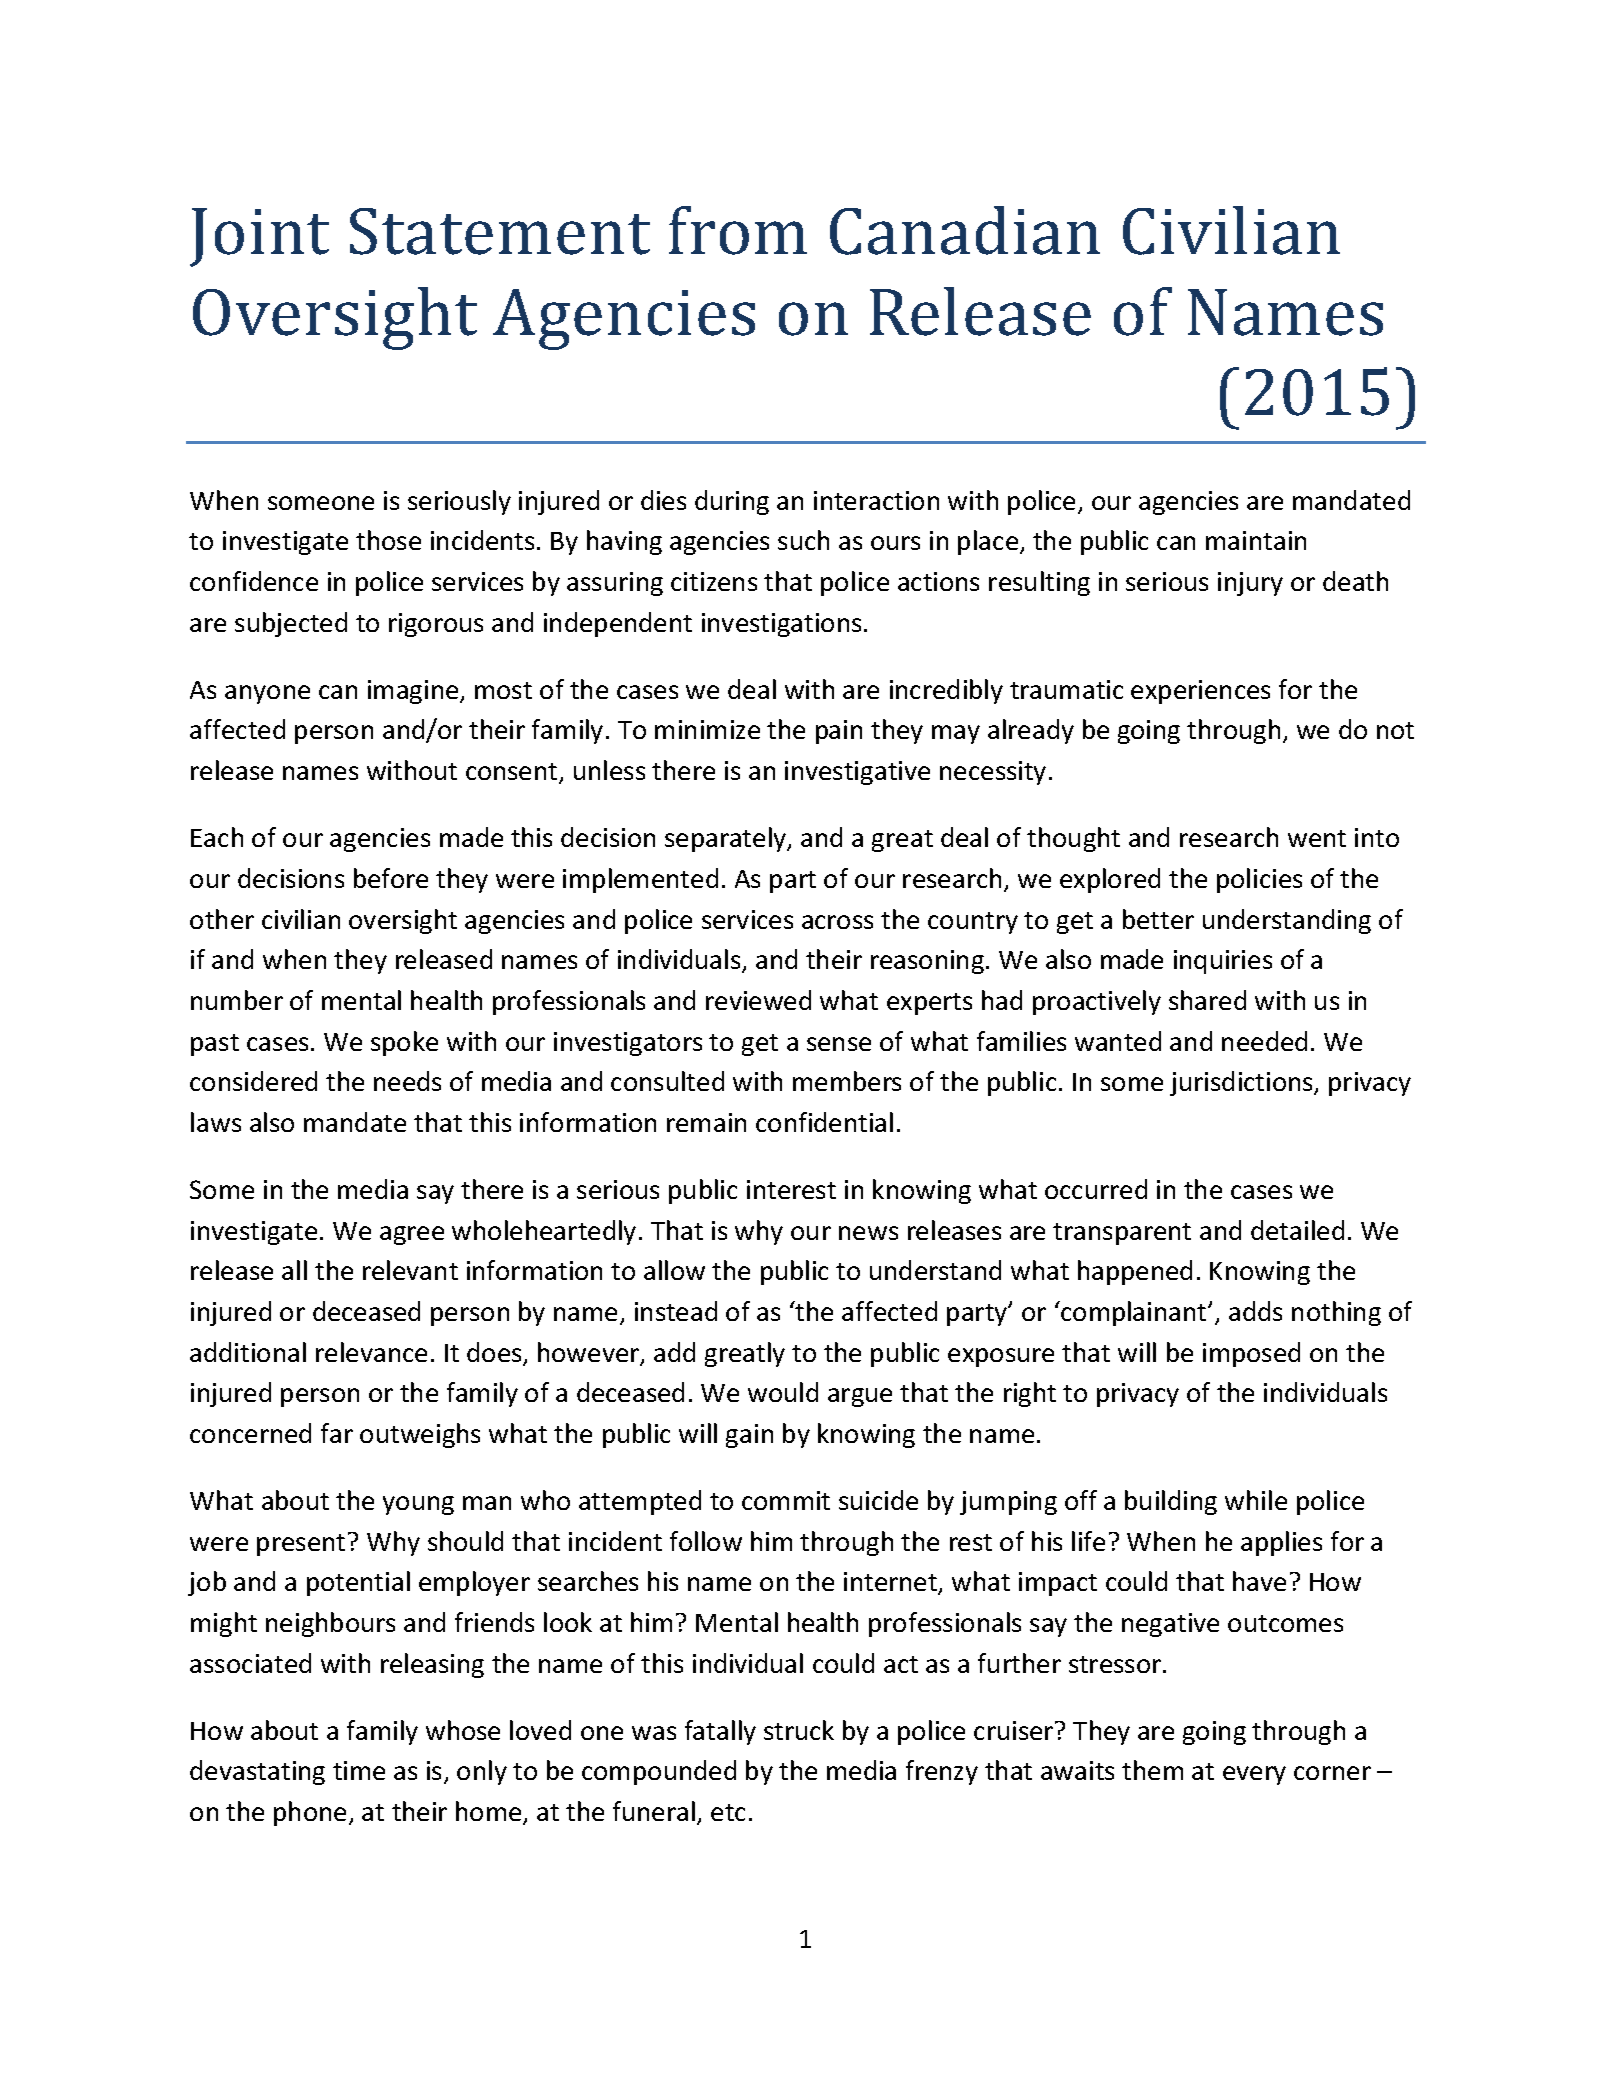  I want to click on far, so click(337, 1433).
